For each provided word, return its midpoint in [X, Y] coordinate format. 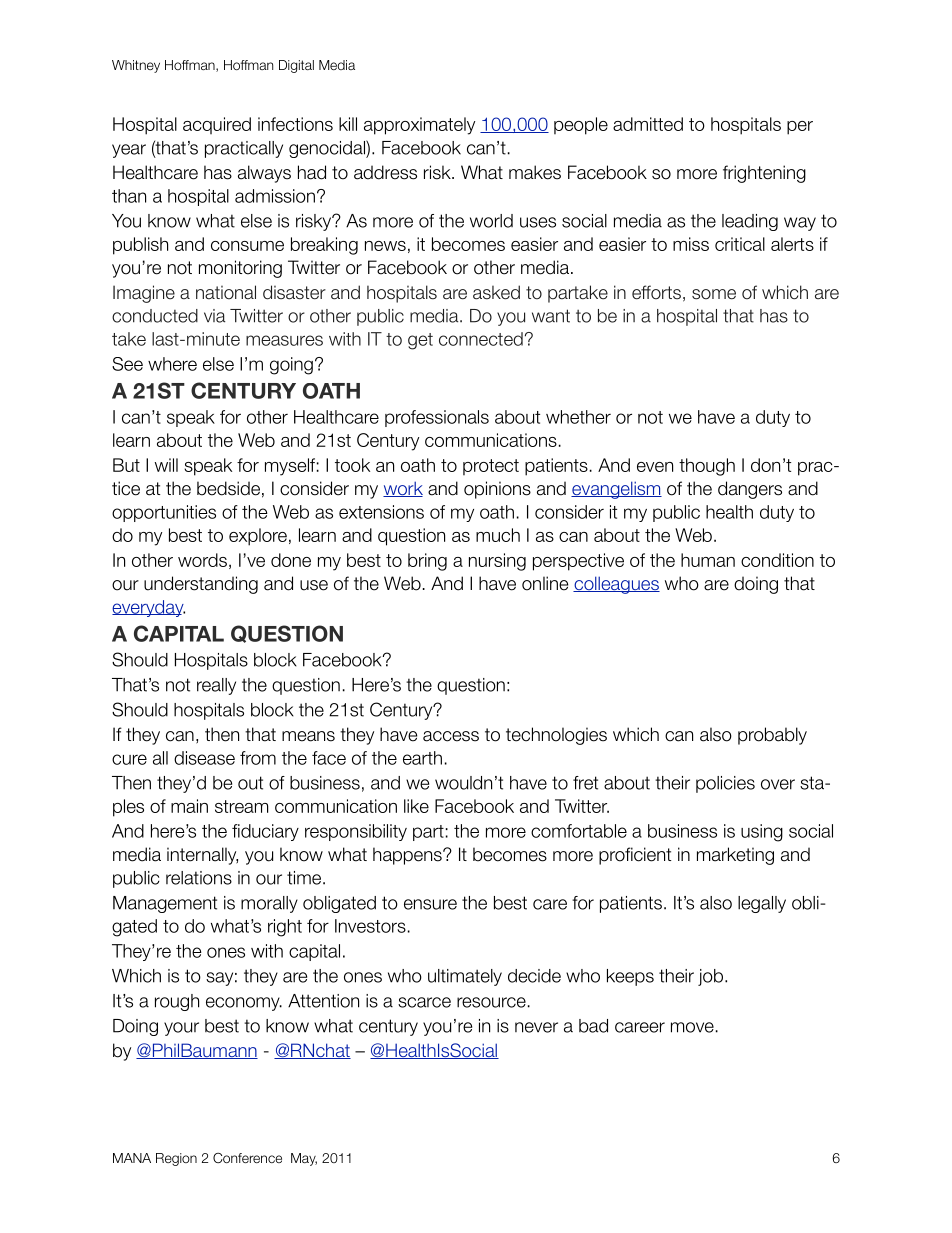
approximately [419, 126]
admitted [648, 124]
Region [176, 1159]
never [536, 1027]
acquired [217, 125]
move [692, 1027]
